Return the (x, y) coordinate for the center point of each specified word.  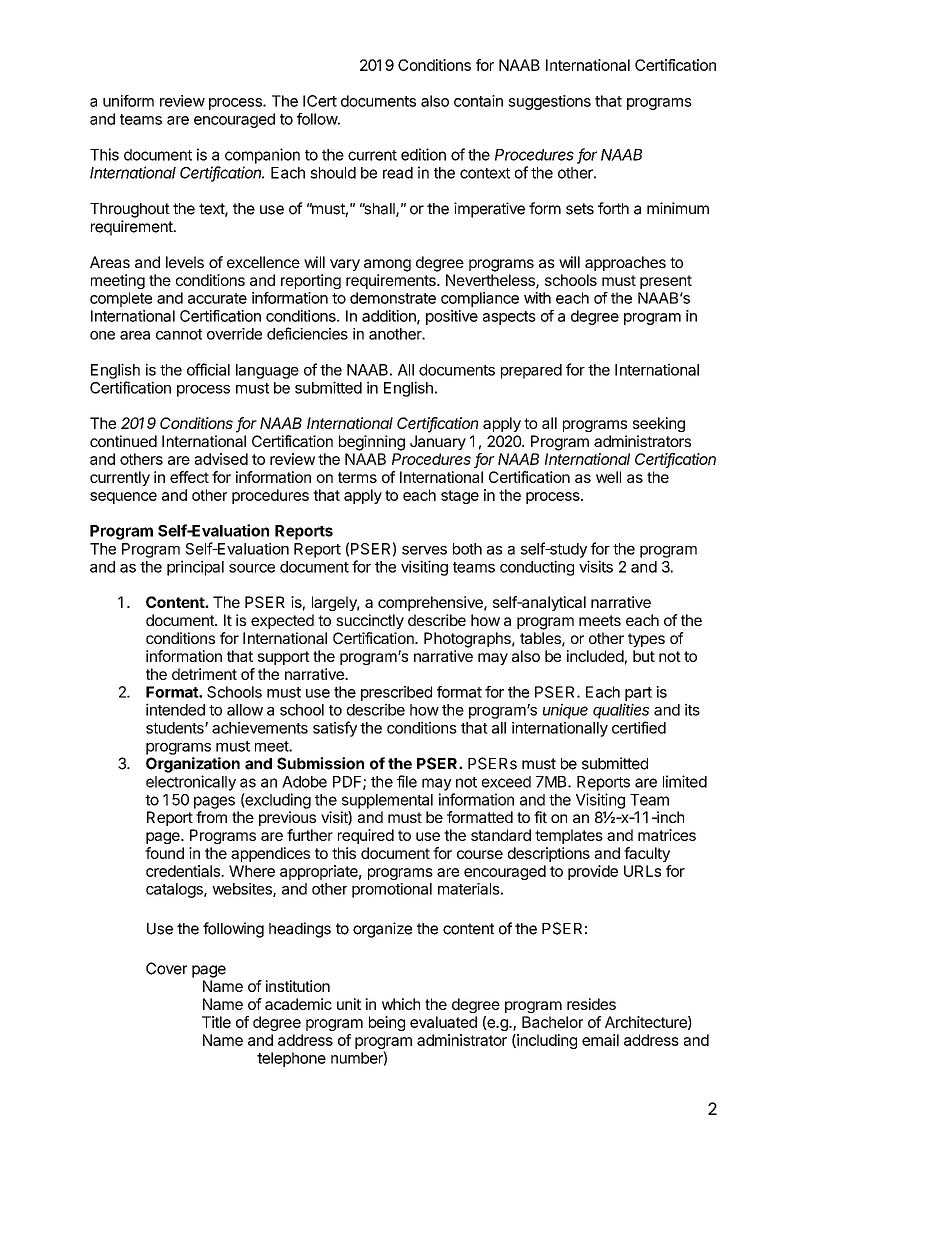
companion (262, 156)
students (176, 728)
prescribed (396, 693)
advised (221, 459)
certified (639, 727)
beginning (372, 443)
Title (216, 1022)
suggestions (549, 102)
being (387, 1023)
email (600, 1040)
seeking (659, 424)
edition (423, 154)
